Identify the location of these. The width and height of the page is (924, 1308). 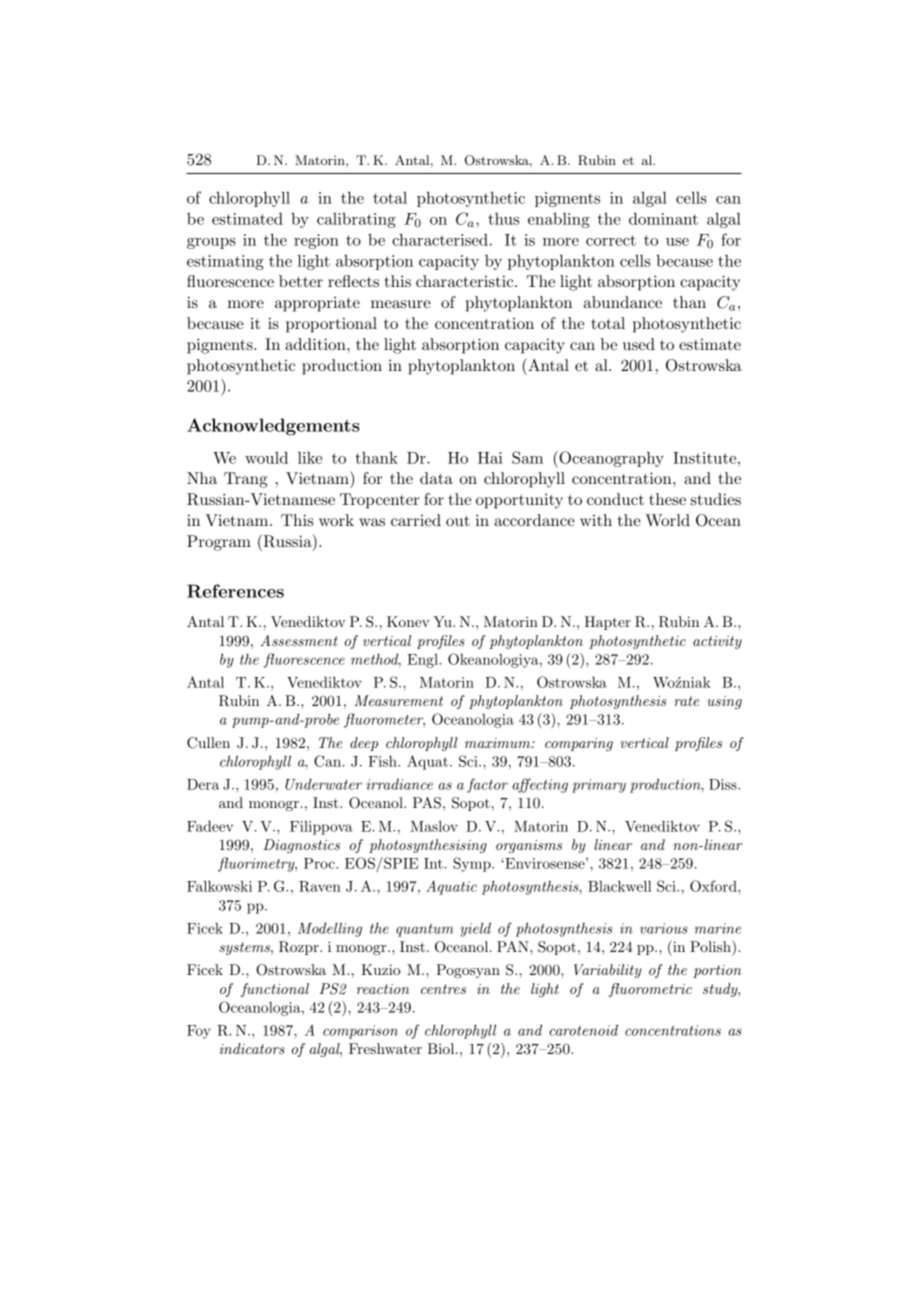
(667, 499).
